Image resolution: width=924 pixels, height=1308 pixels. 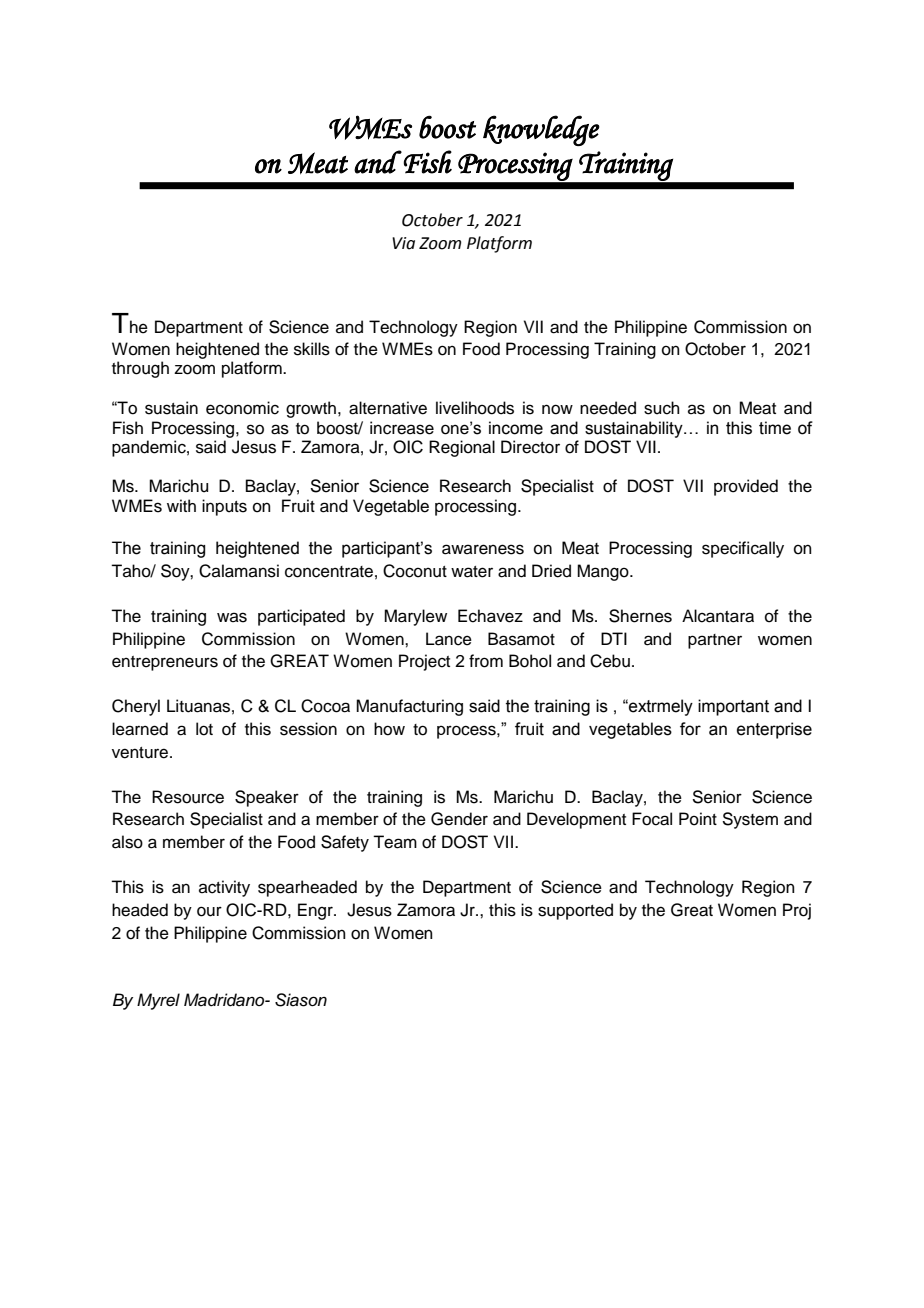 What do you see at coordinates (224, 507) in the screenshot?
I see `inputs` at bounding box center [224, 507].
